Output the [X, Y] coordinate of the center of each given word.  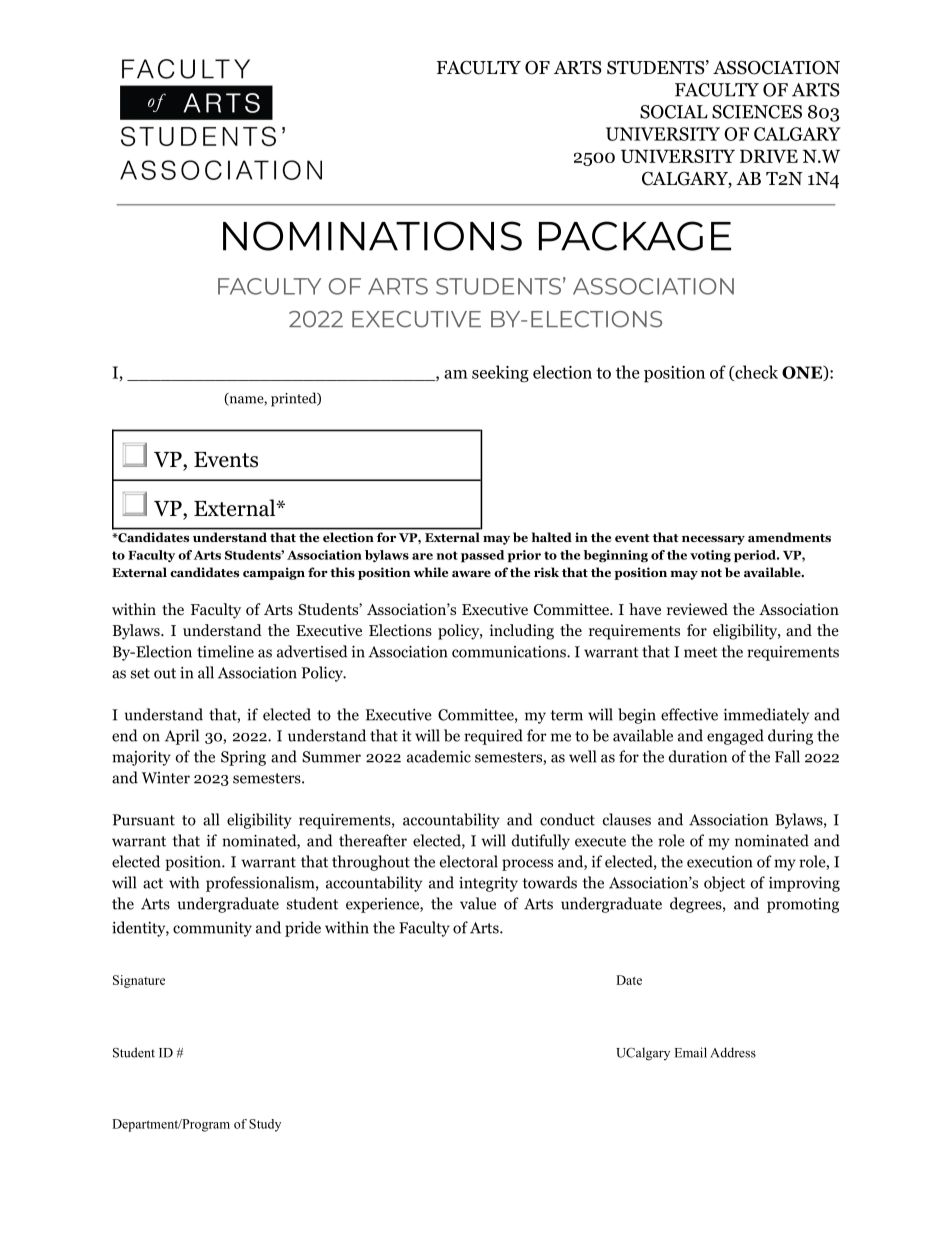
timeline [225, 651]
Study [265, 1125]
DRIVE [769, 156]
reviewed [697, 609]
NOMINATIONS [372, 236]
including [522, 632]
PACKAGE [635, 236]
